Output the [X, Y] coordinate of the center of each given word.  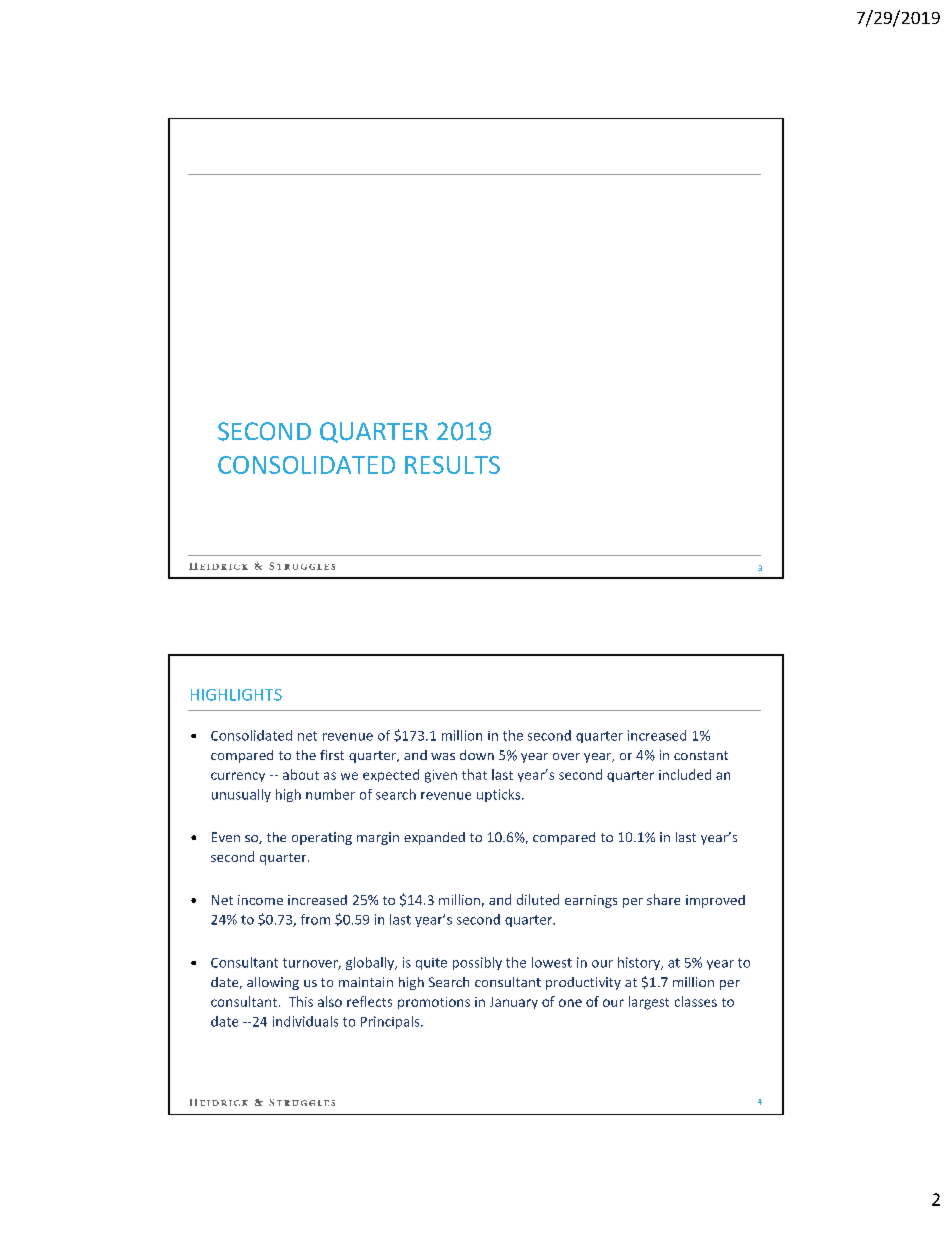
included [685, 774]
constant [701, 755]
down [477, 755]
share [663, 899]
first [332, 755]
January [514, 1003]
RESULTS [452, 465]
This [301, 1001]
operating [322, 838]
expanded [434, 838]
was [443, 756]
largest [649, 1003]
